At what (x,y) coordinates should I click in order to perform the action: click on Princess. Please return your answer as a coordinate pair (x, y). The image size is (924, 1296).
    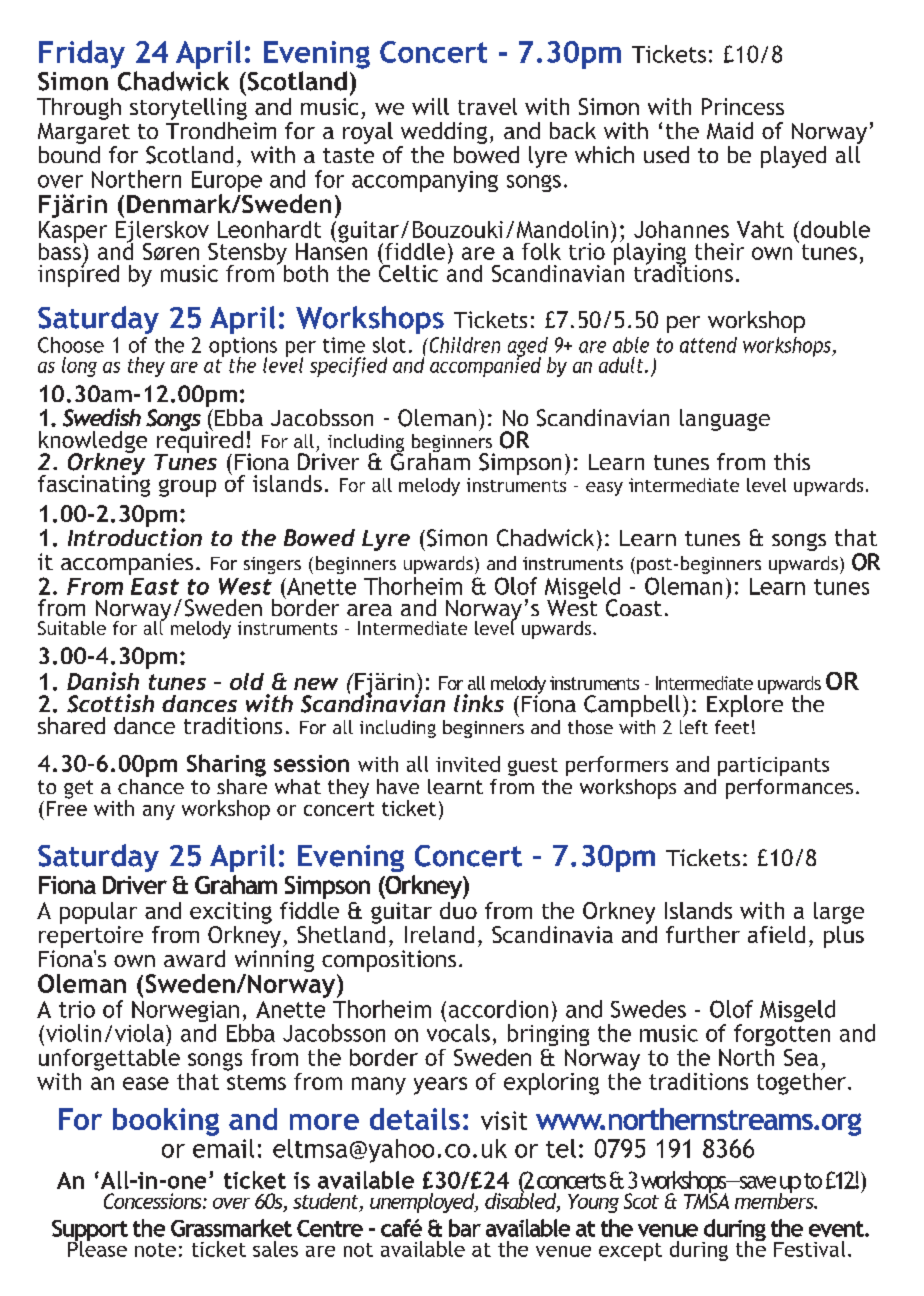
    Looking at the image, I should click on (743, 106).
